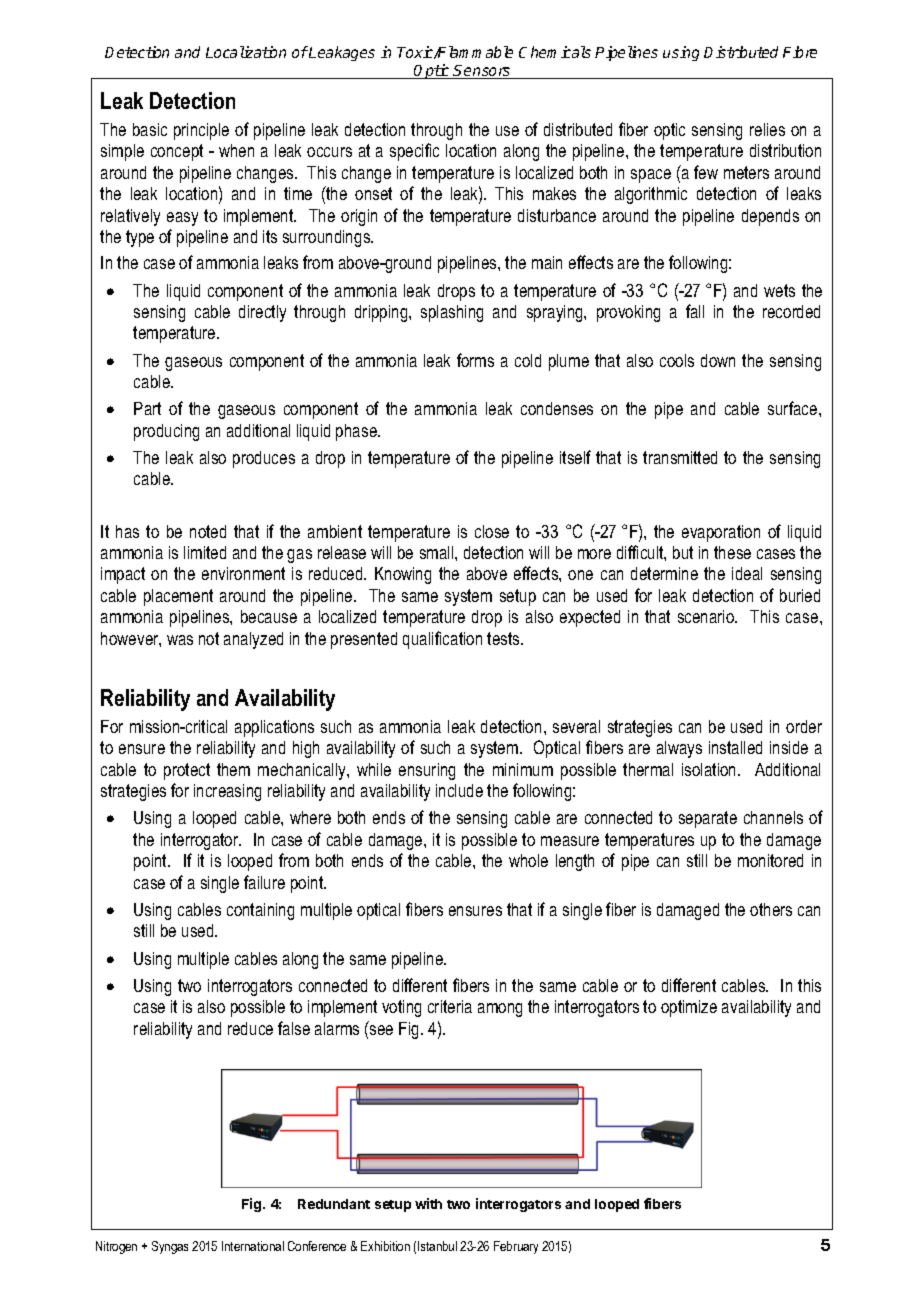  Describe the element at coordinates (428, 1203) in the screenshot. I see `with` at that location.
